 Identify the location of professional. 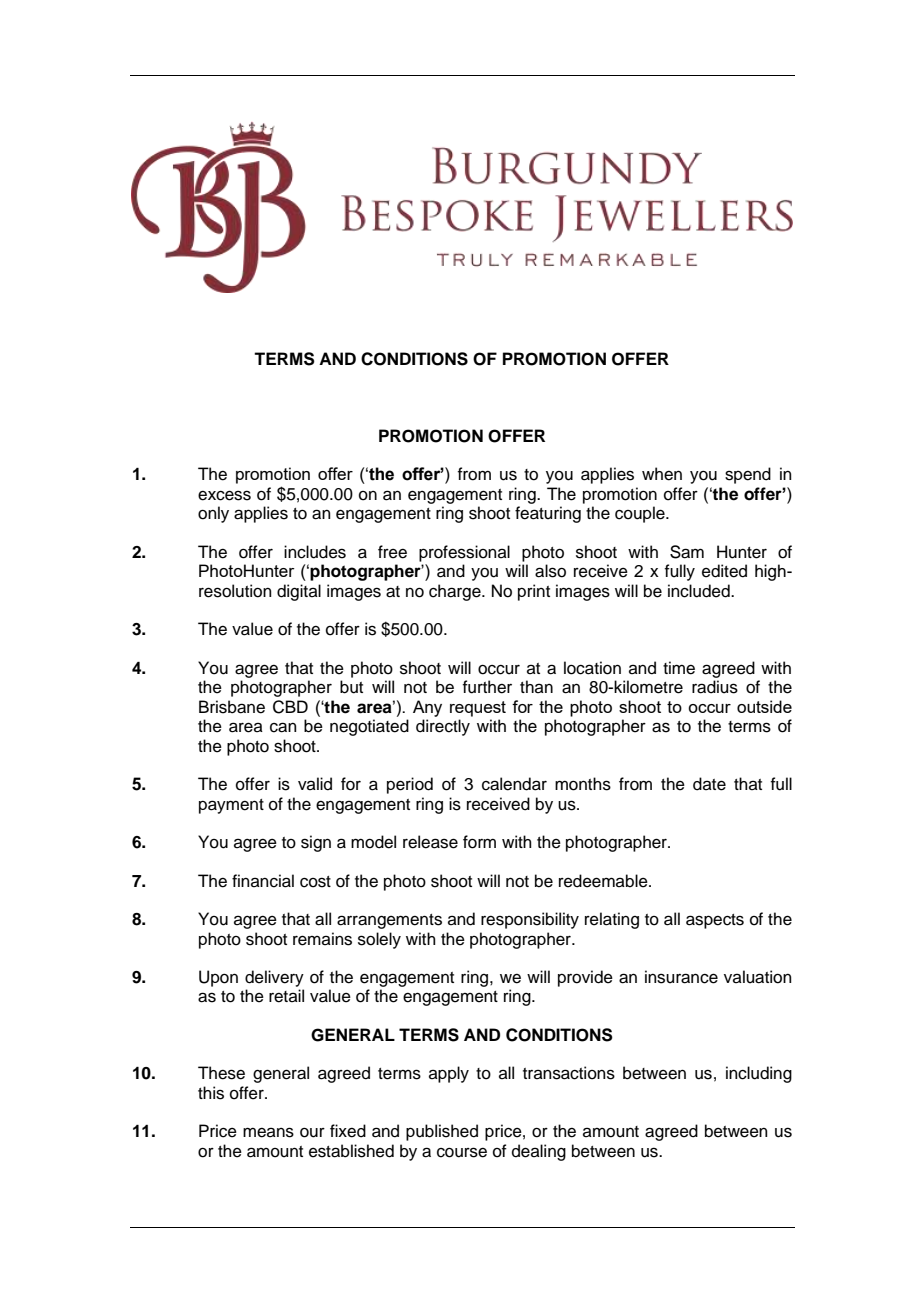
(464, 553).
